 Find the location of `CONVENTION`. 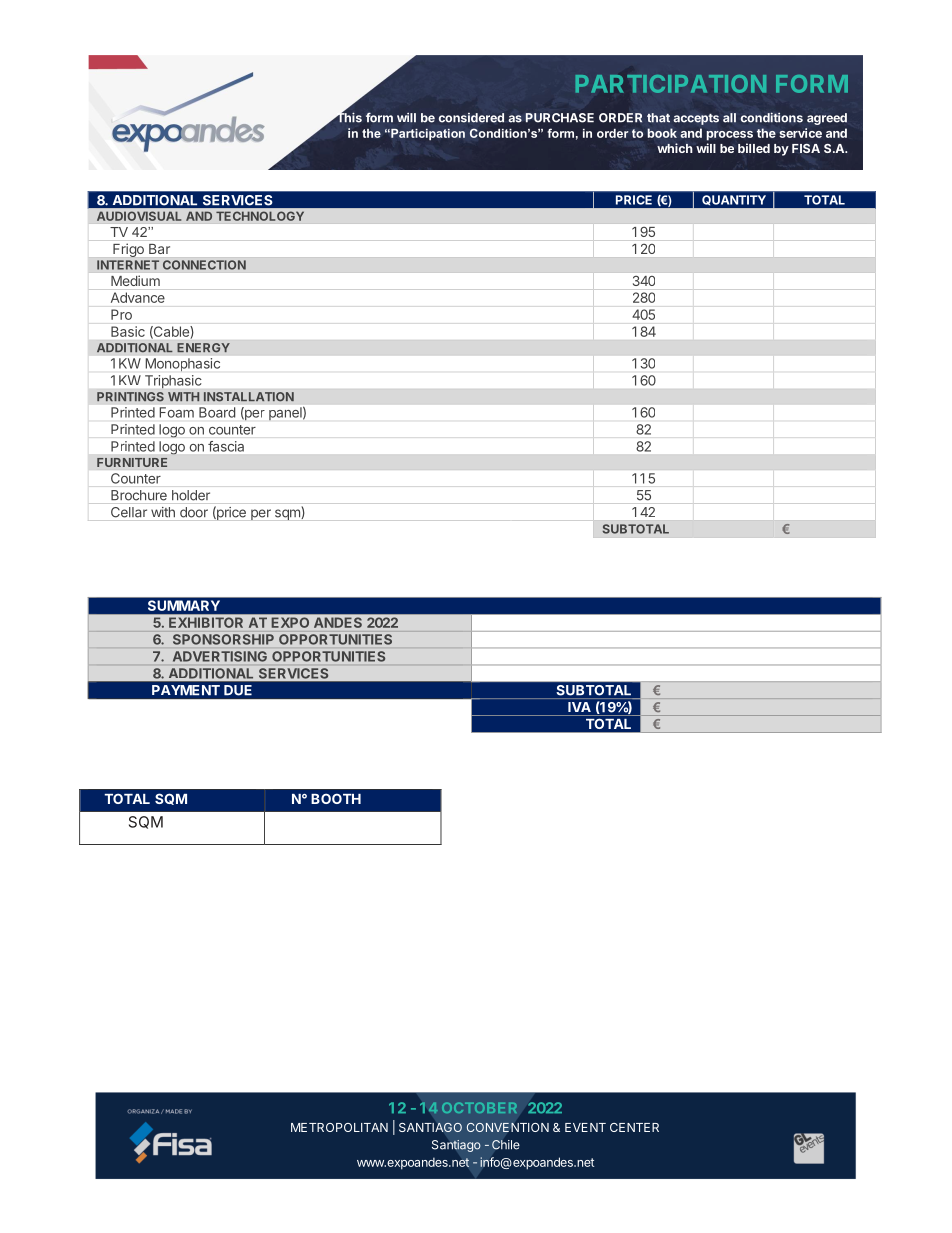

CONVENTION is located at coordinates (508, 1127).
